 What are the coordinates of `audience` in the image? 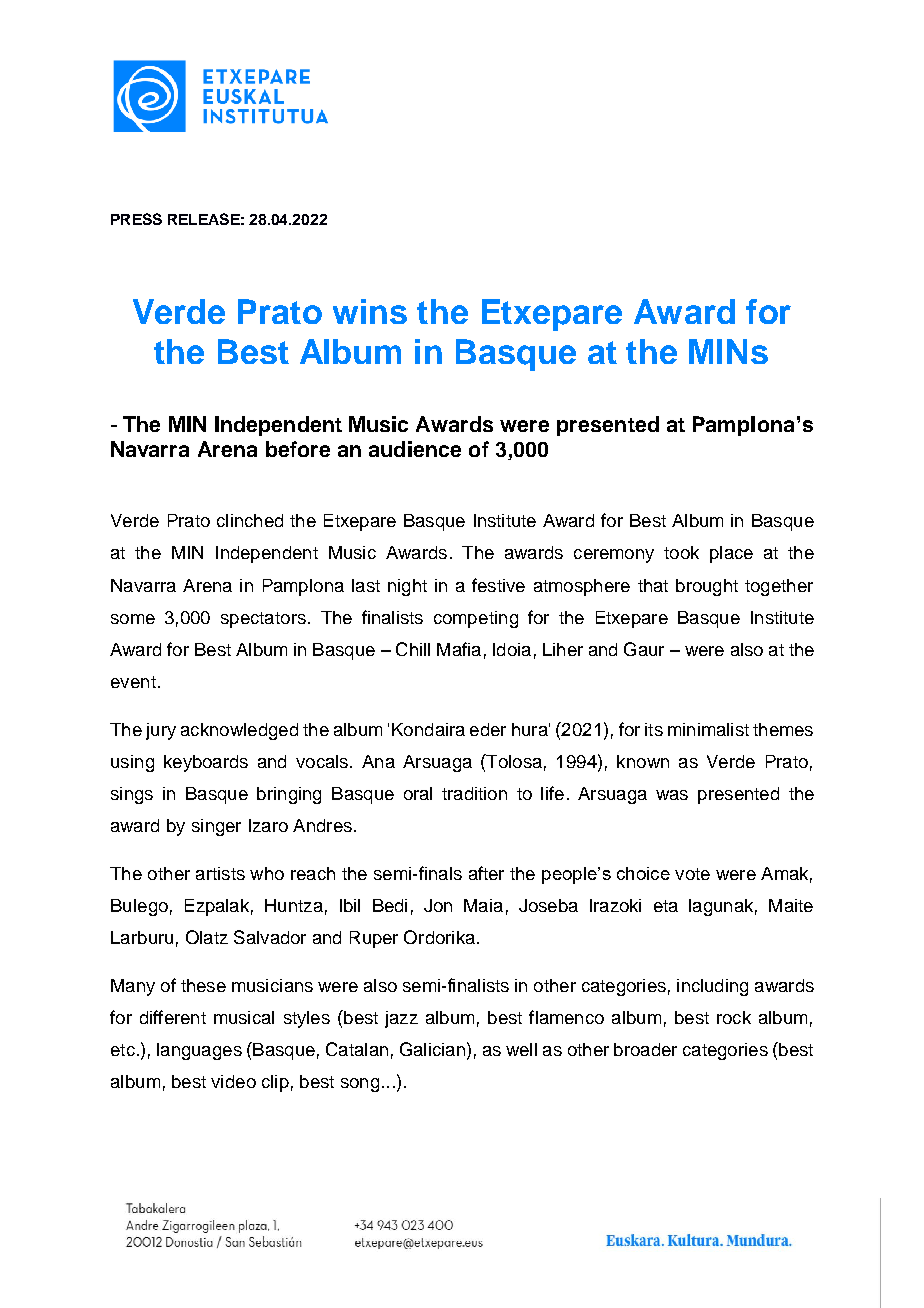 It's located at (415, 449).
